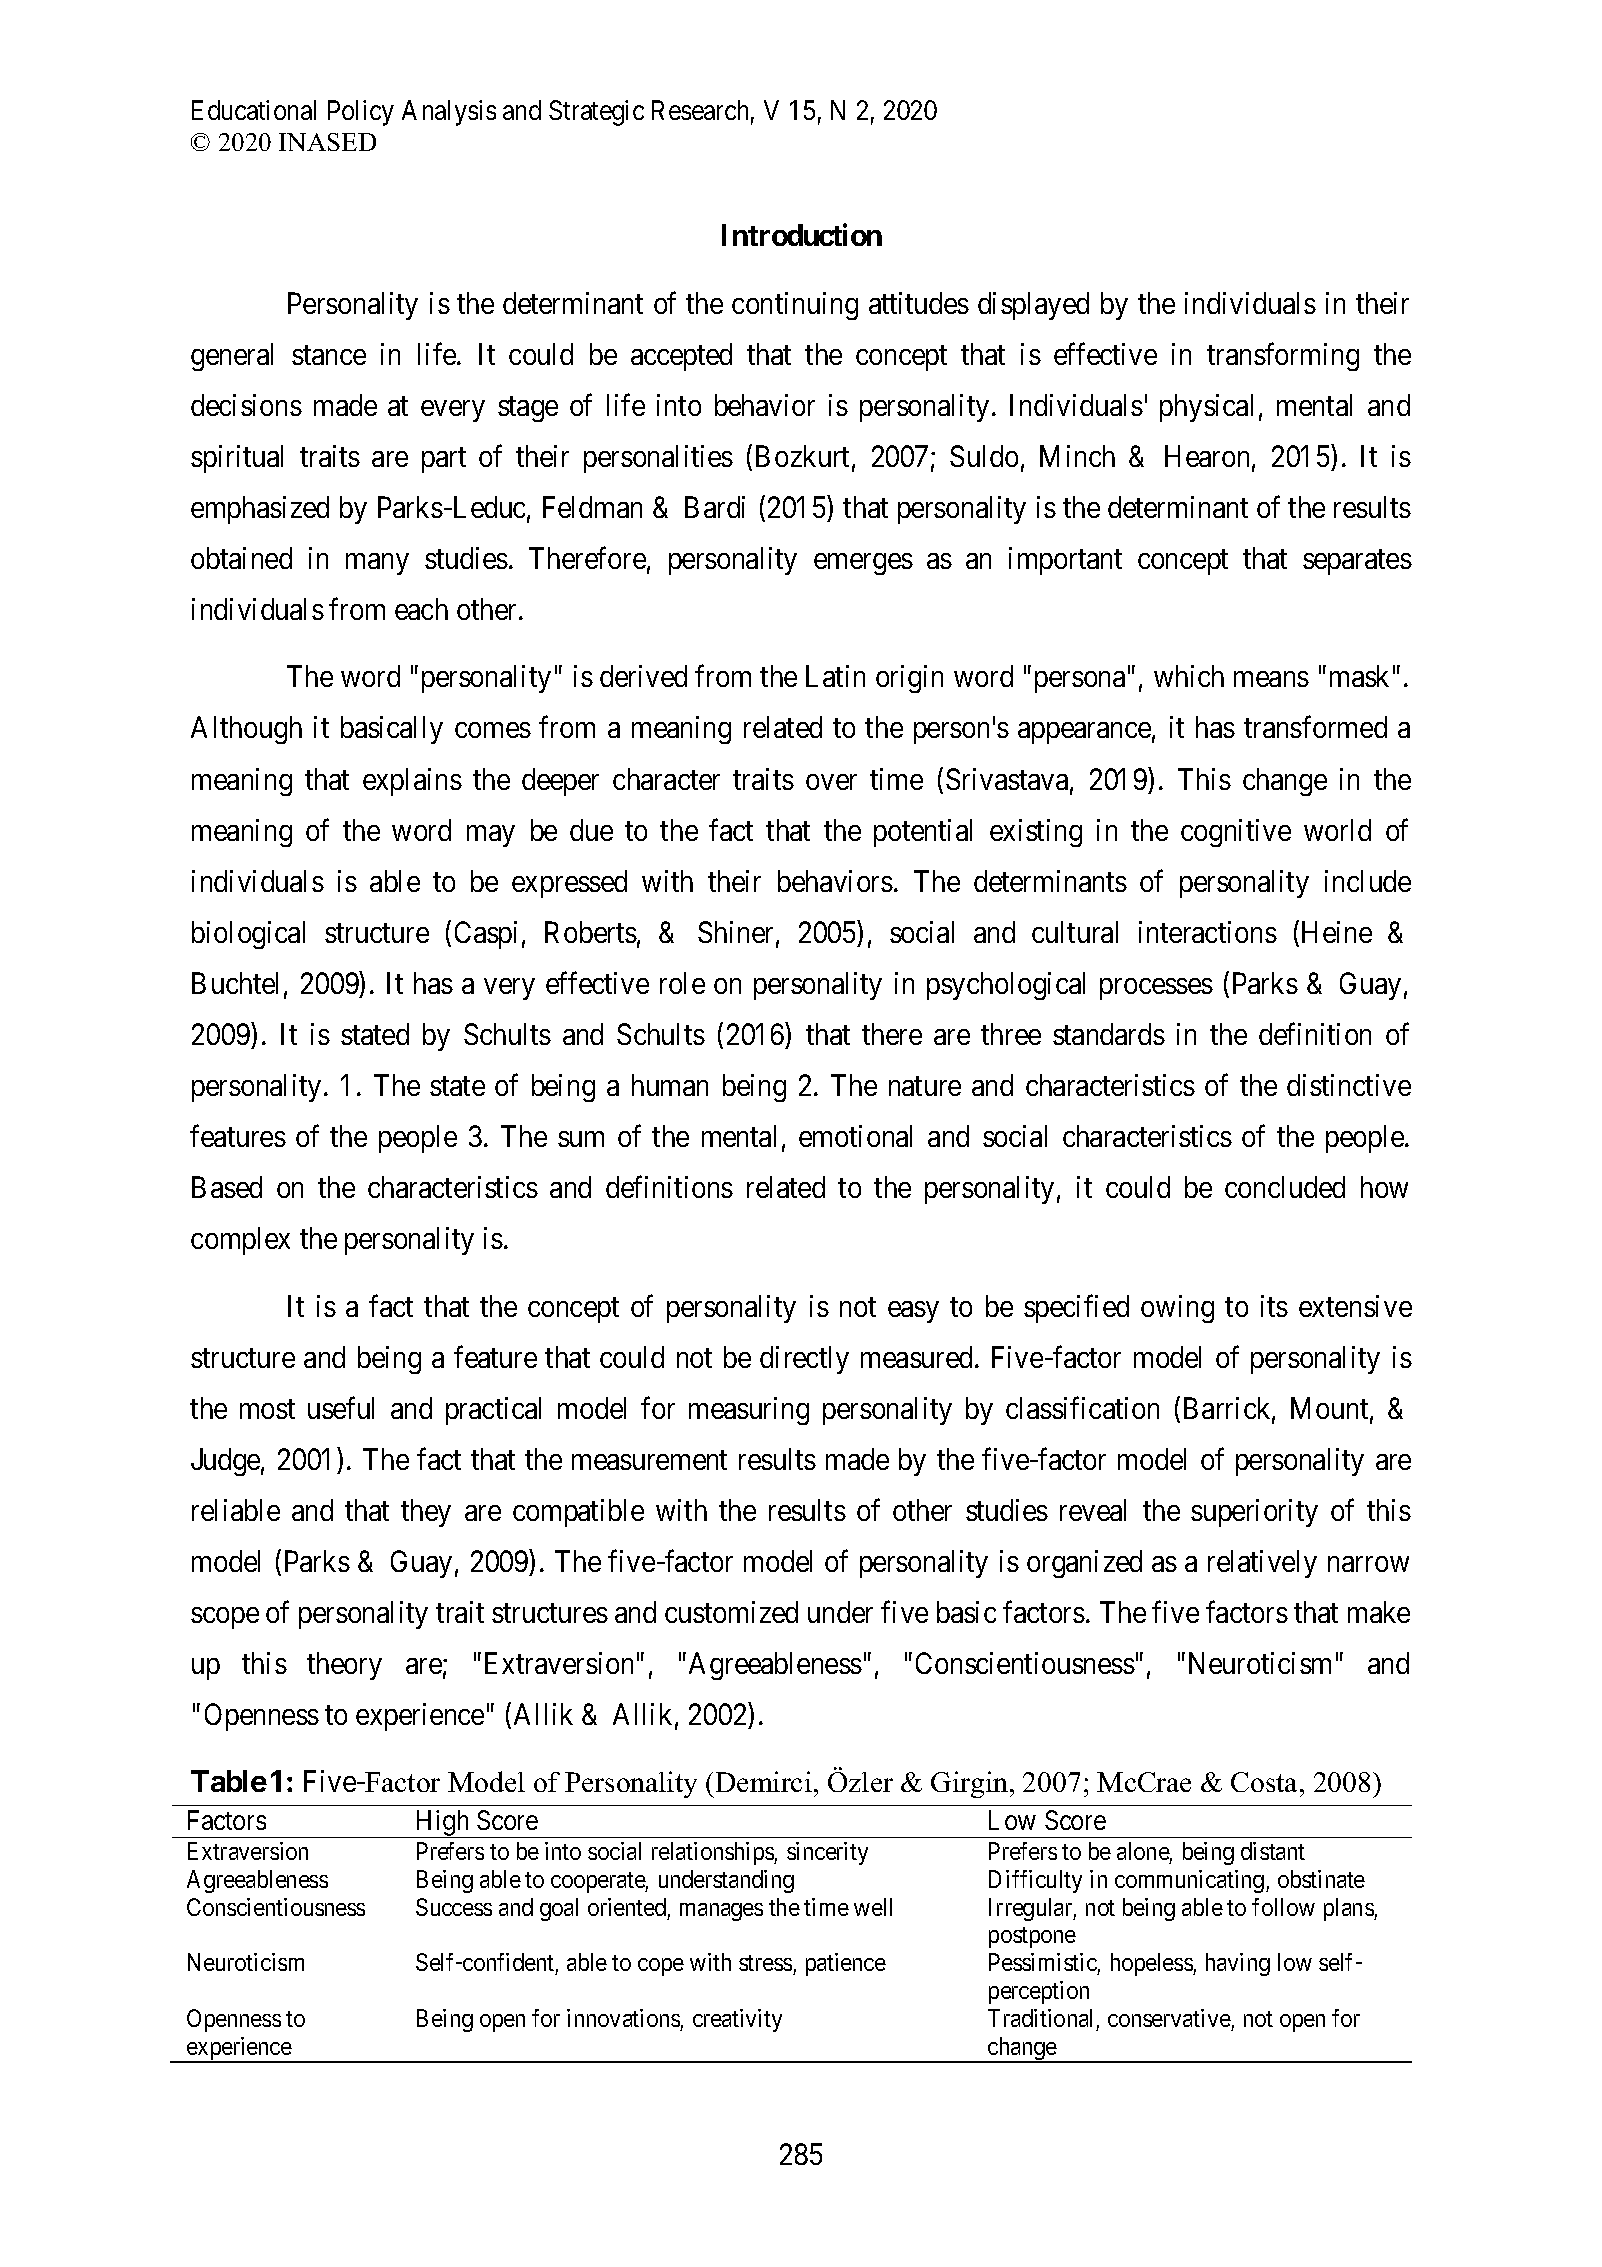 The height and width of the screenshot is (2267, 1602). What do you see at coordinates (1238, 1964) in the screenshot?
I see `having` at bounding box center [1238, 1964].
